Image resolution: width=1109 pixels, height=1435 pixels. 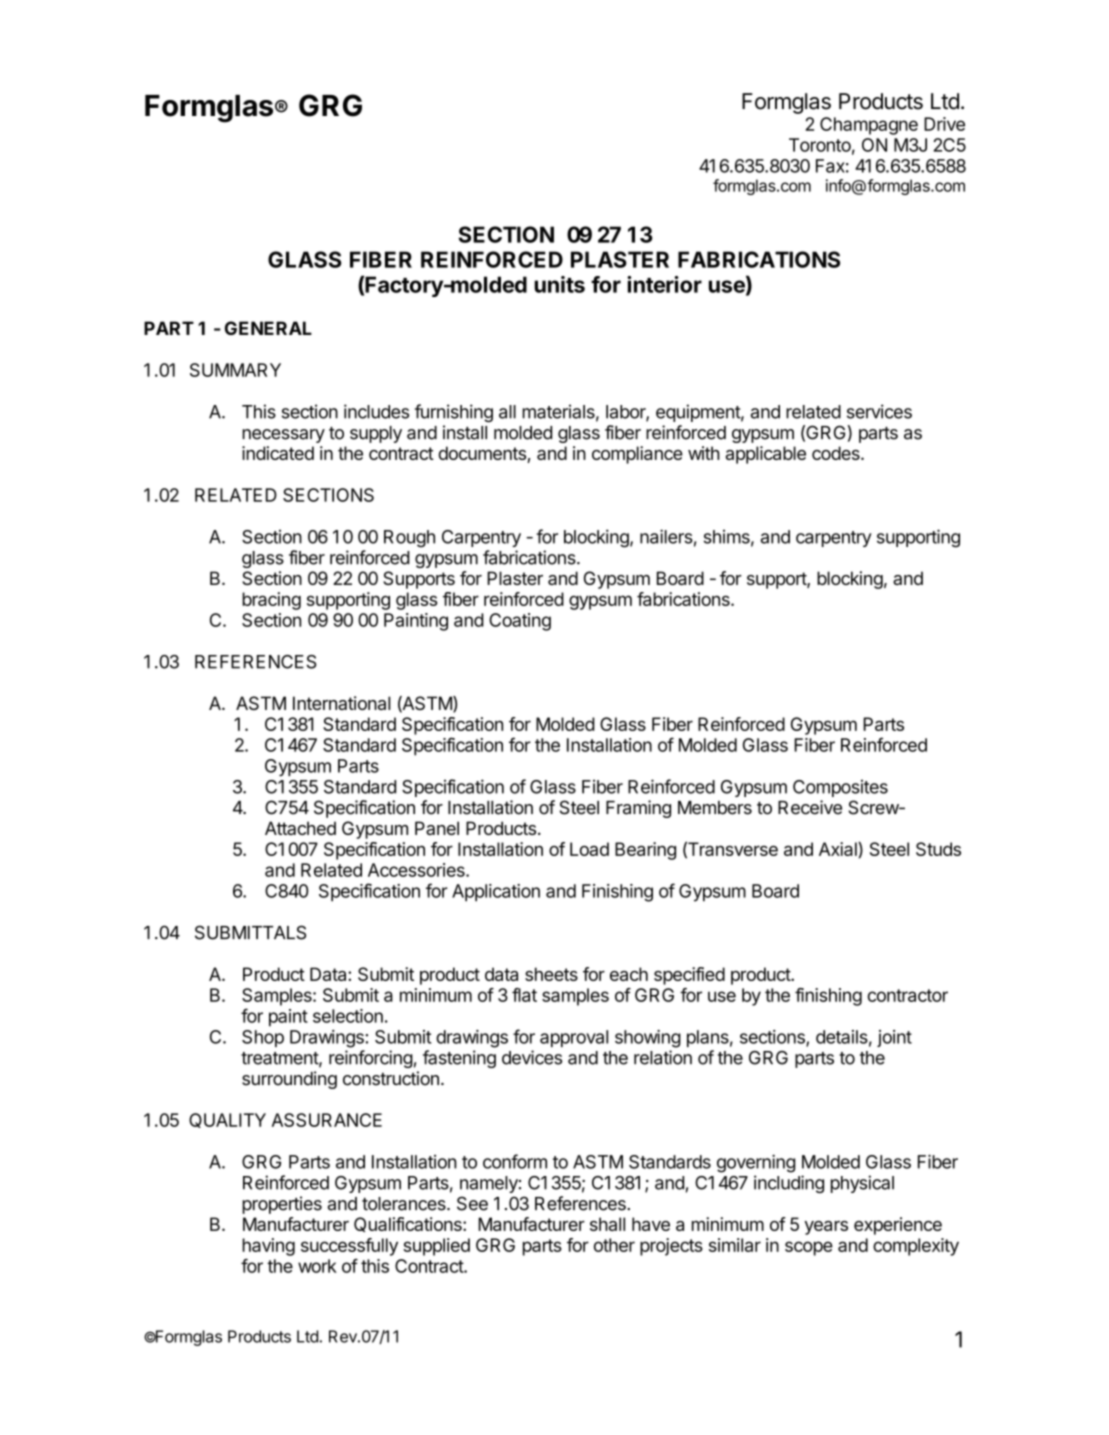 I want to click on necessary, so click(x=283, y=436).
